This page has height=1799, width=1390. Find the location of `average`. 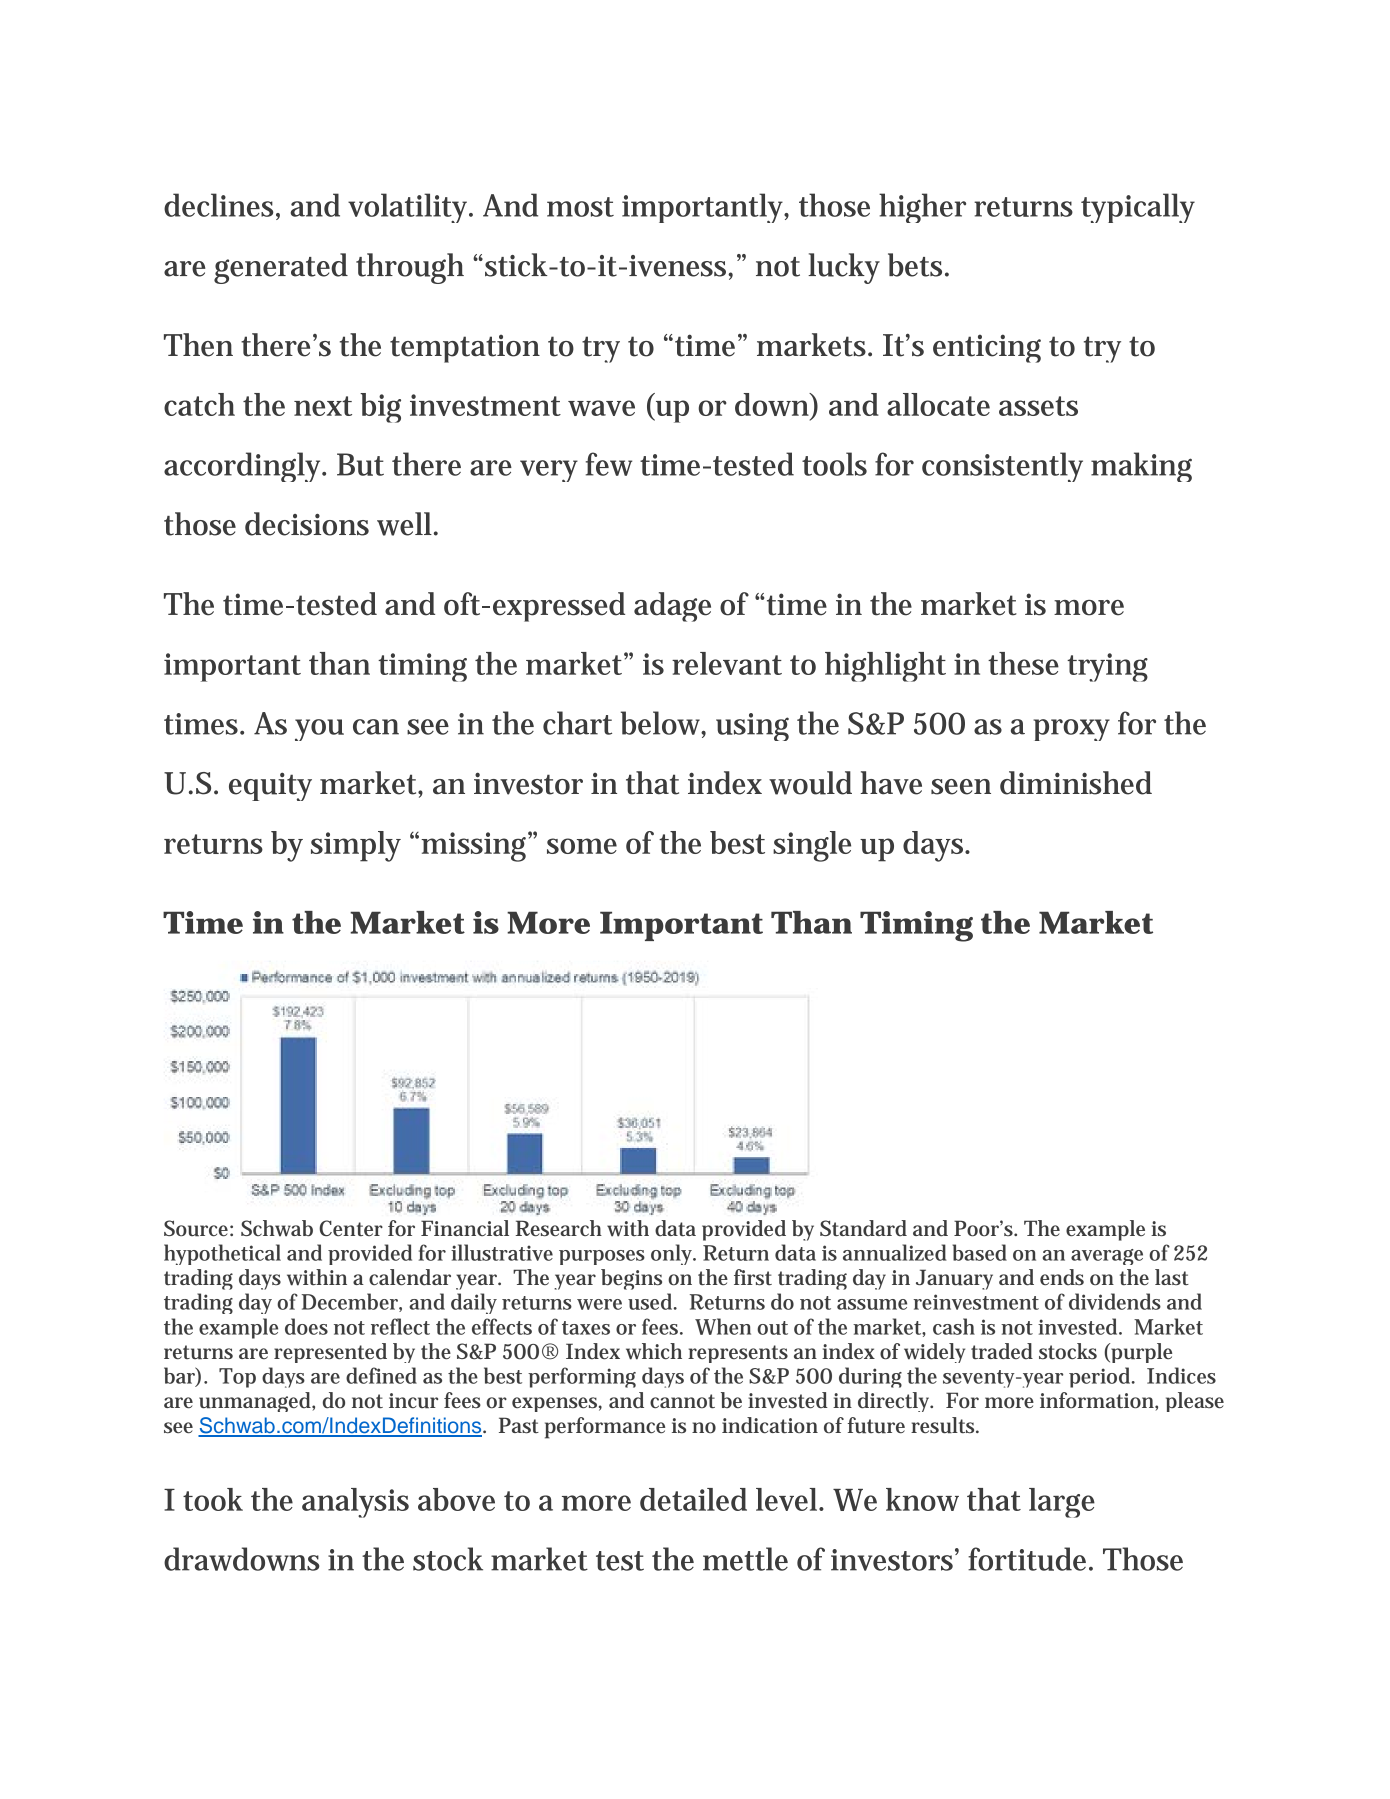

average is located at coordinates (1107, 1257).
